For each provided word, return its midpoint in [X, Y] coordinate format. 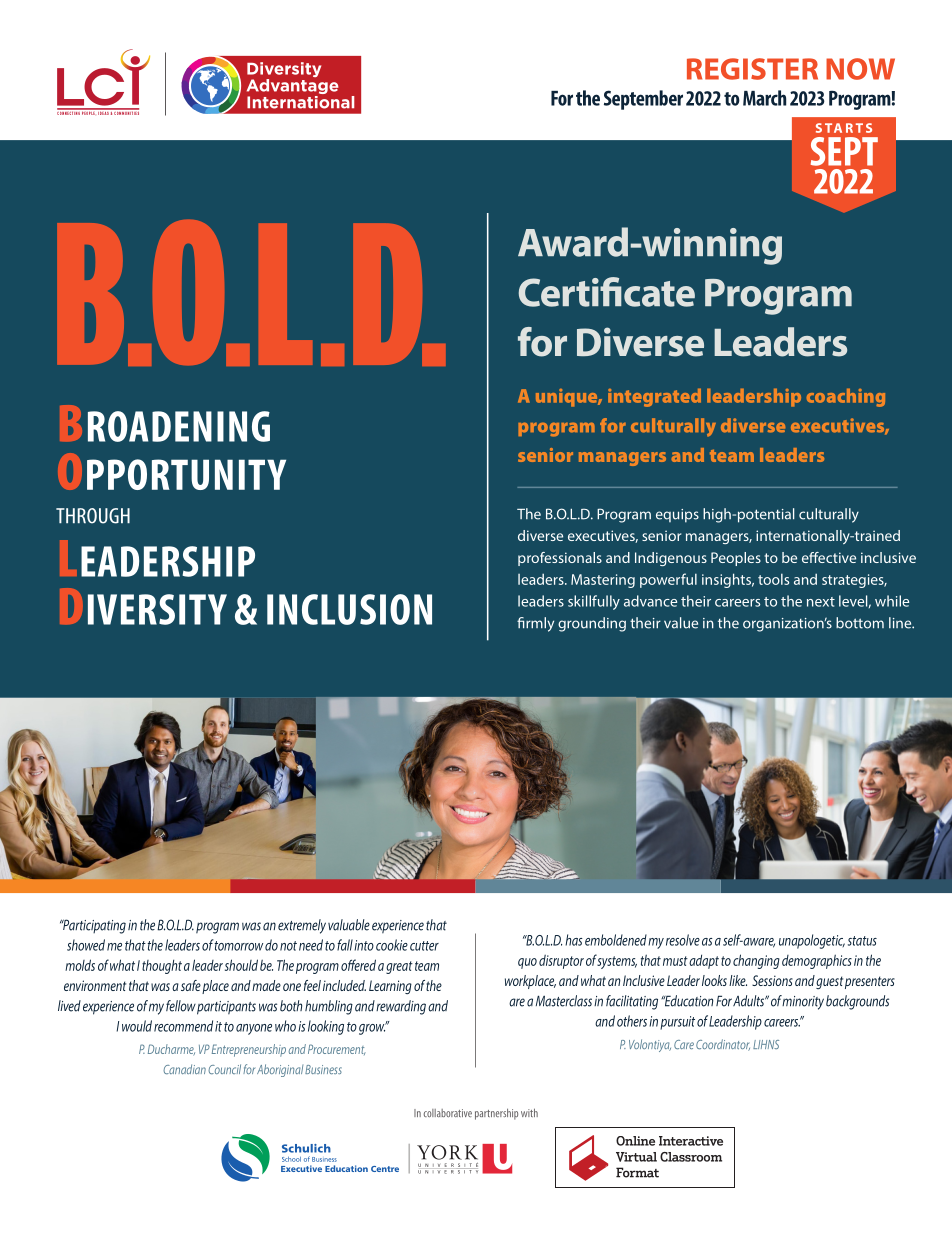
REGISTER [752, 69]
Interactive [691, 1141]
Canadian [184, 1069]
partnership [496, 1114]
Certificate [607, 292]
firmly [535, 624]
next [821, 602]
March [764, 98]
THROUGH [93, 516]
